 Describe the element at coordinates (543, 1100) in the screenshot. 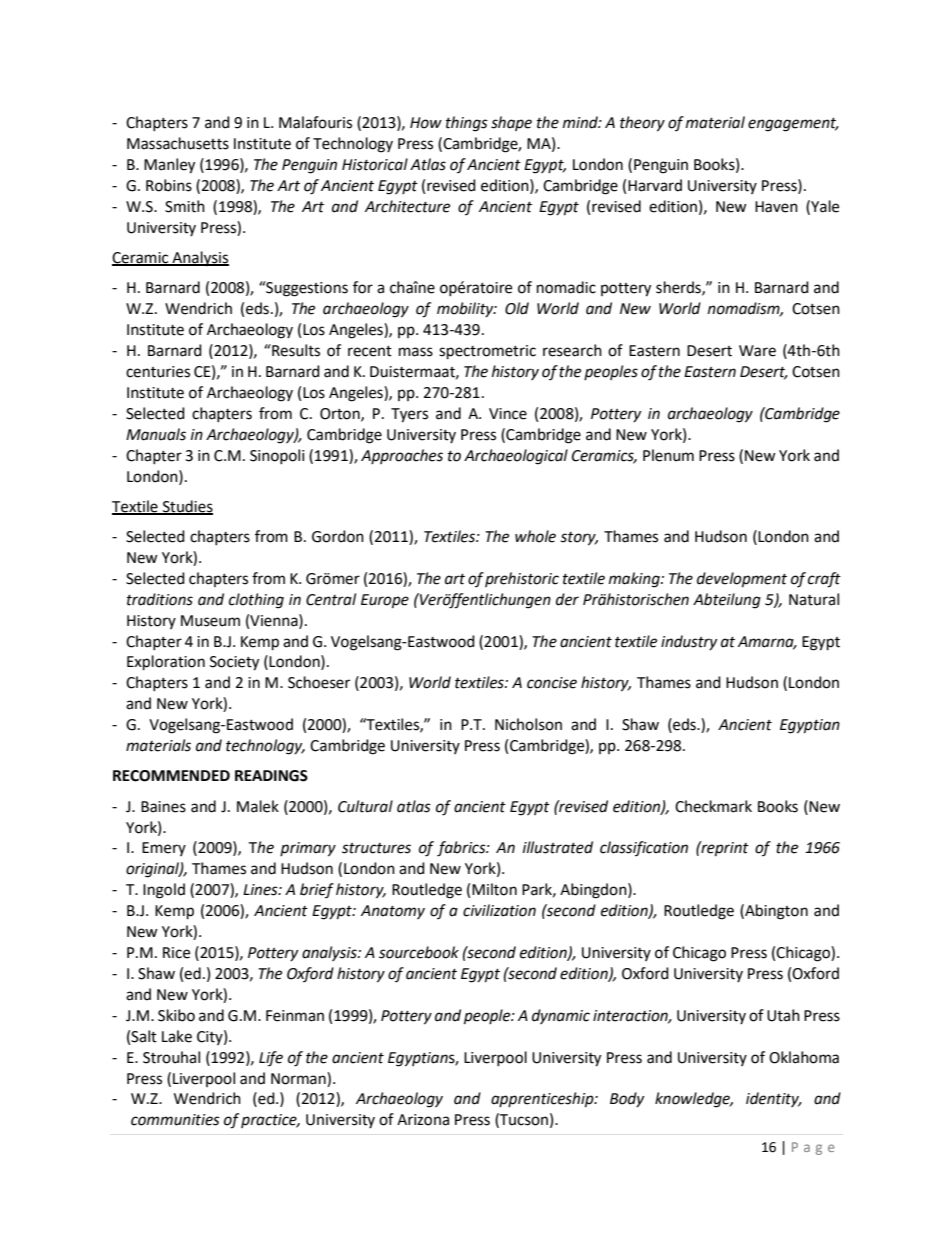

I see `apprenticeship` at that location.
